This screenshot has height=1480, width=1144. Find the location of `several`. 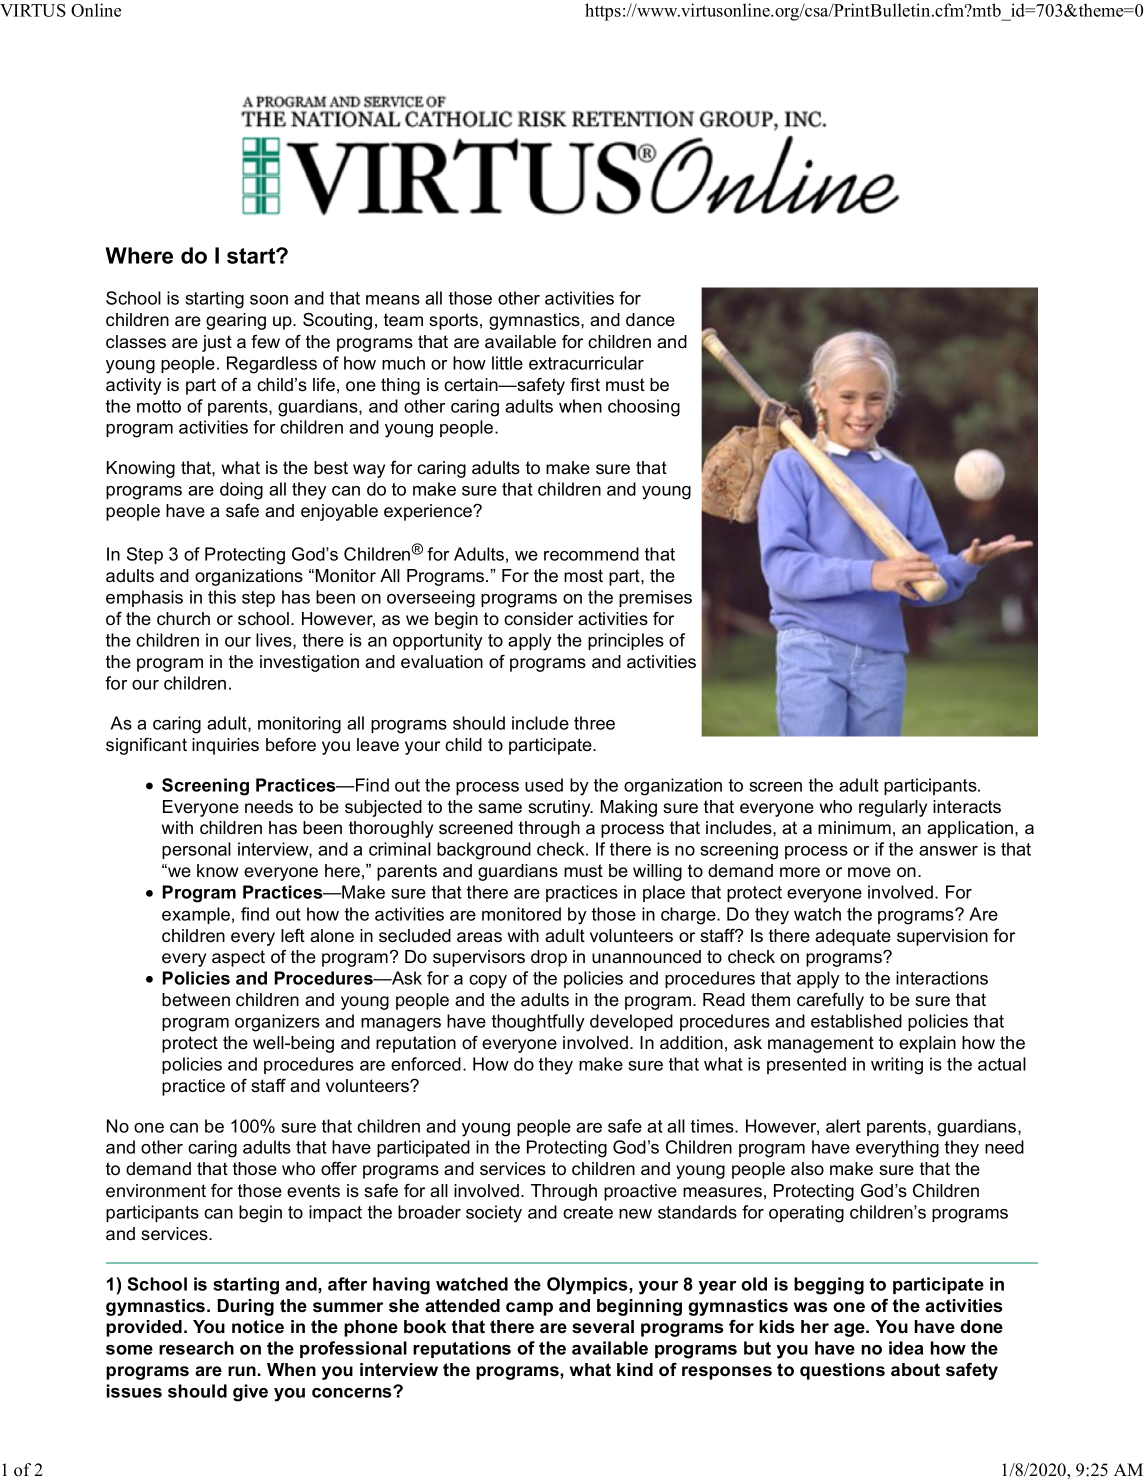

several is located at coordinates (603, 1326).
